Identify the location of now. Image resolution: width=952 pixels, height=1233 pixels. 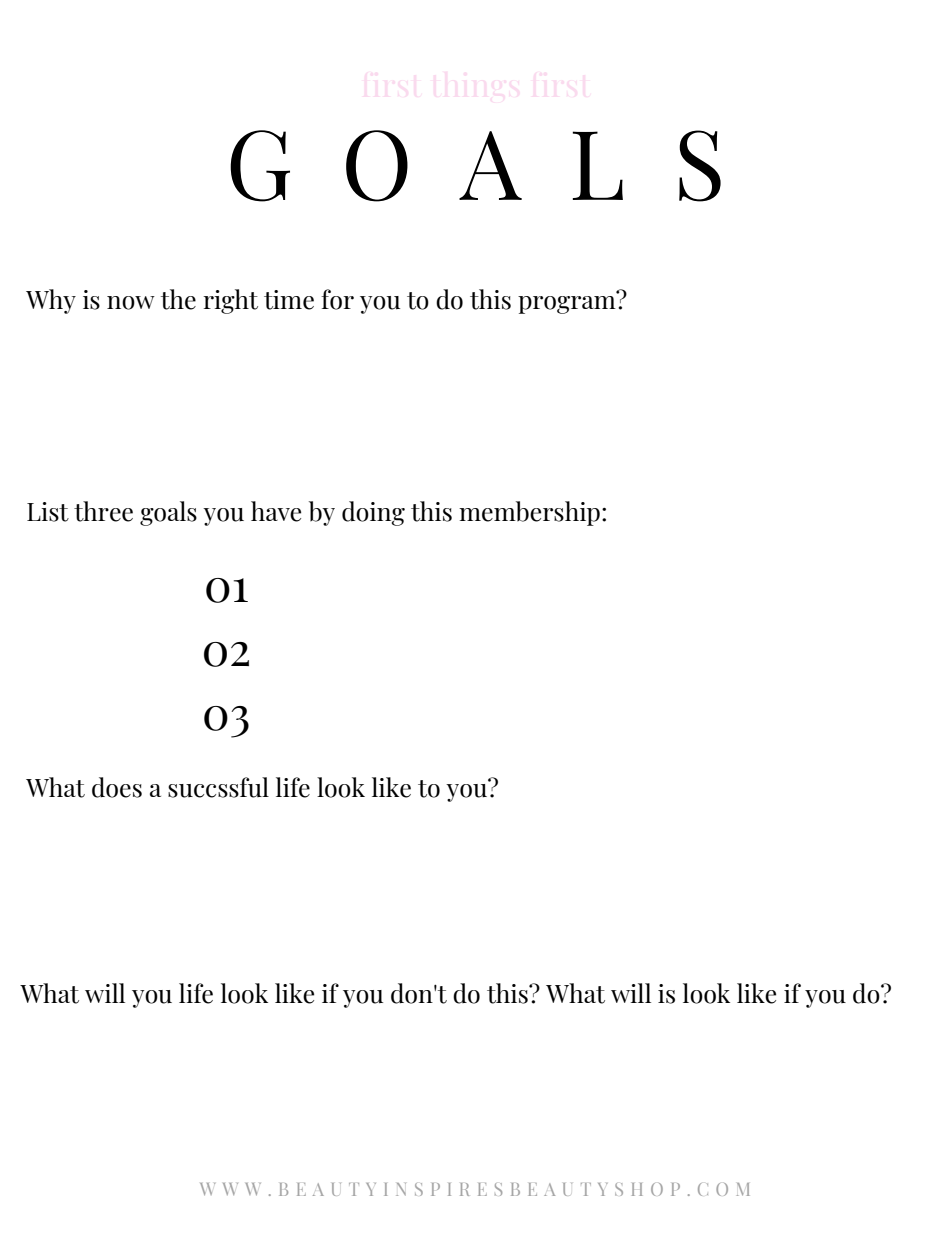
(131, 303).
